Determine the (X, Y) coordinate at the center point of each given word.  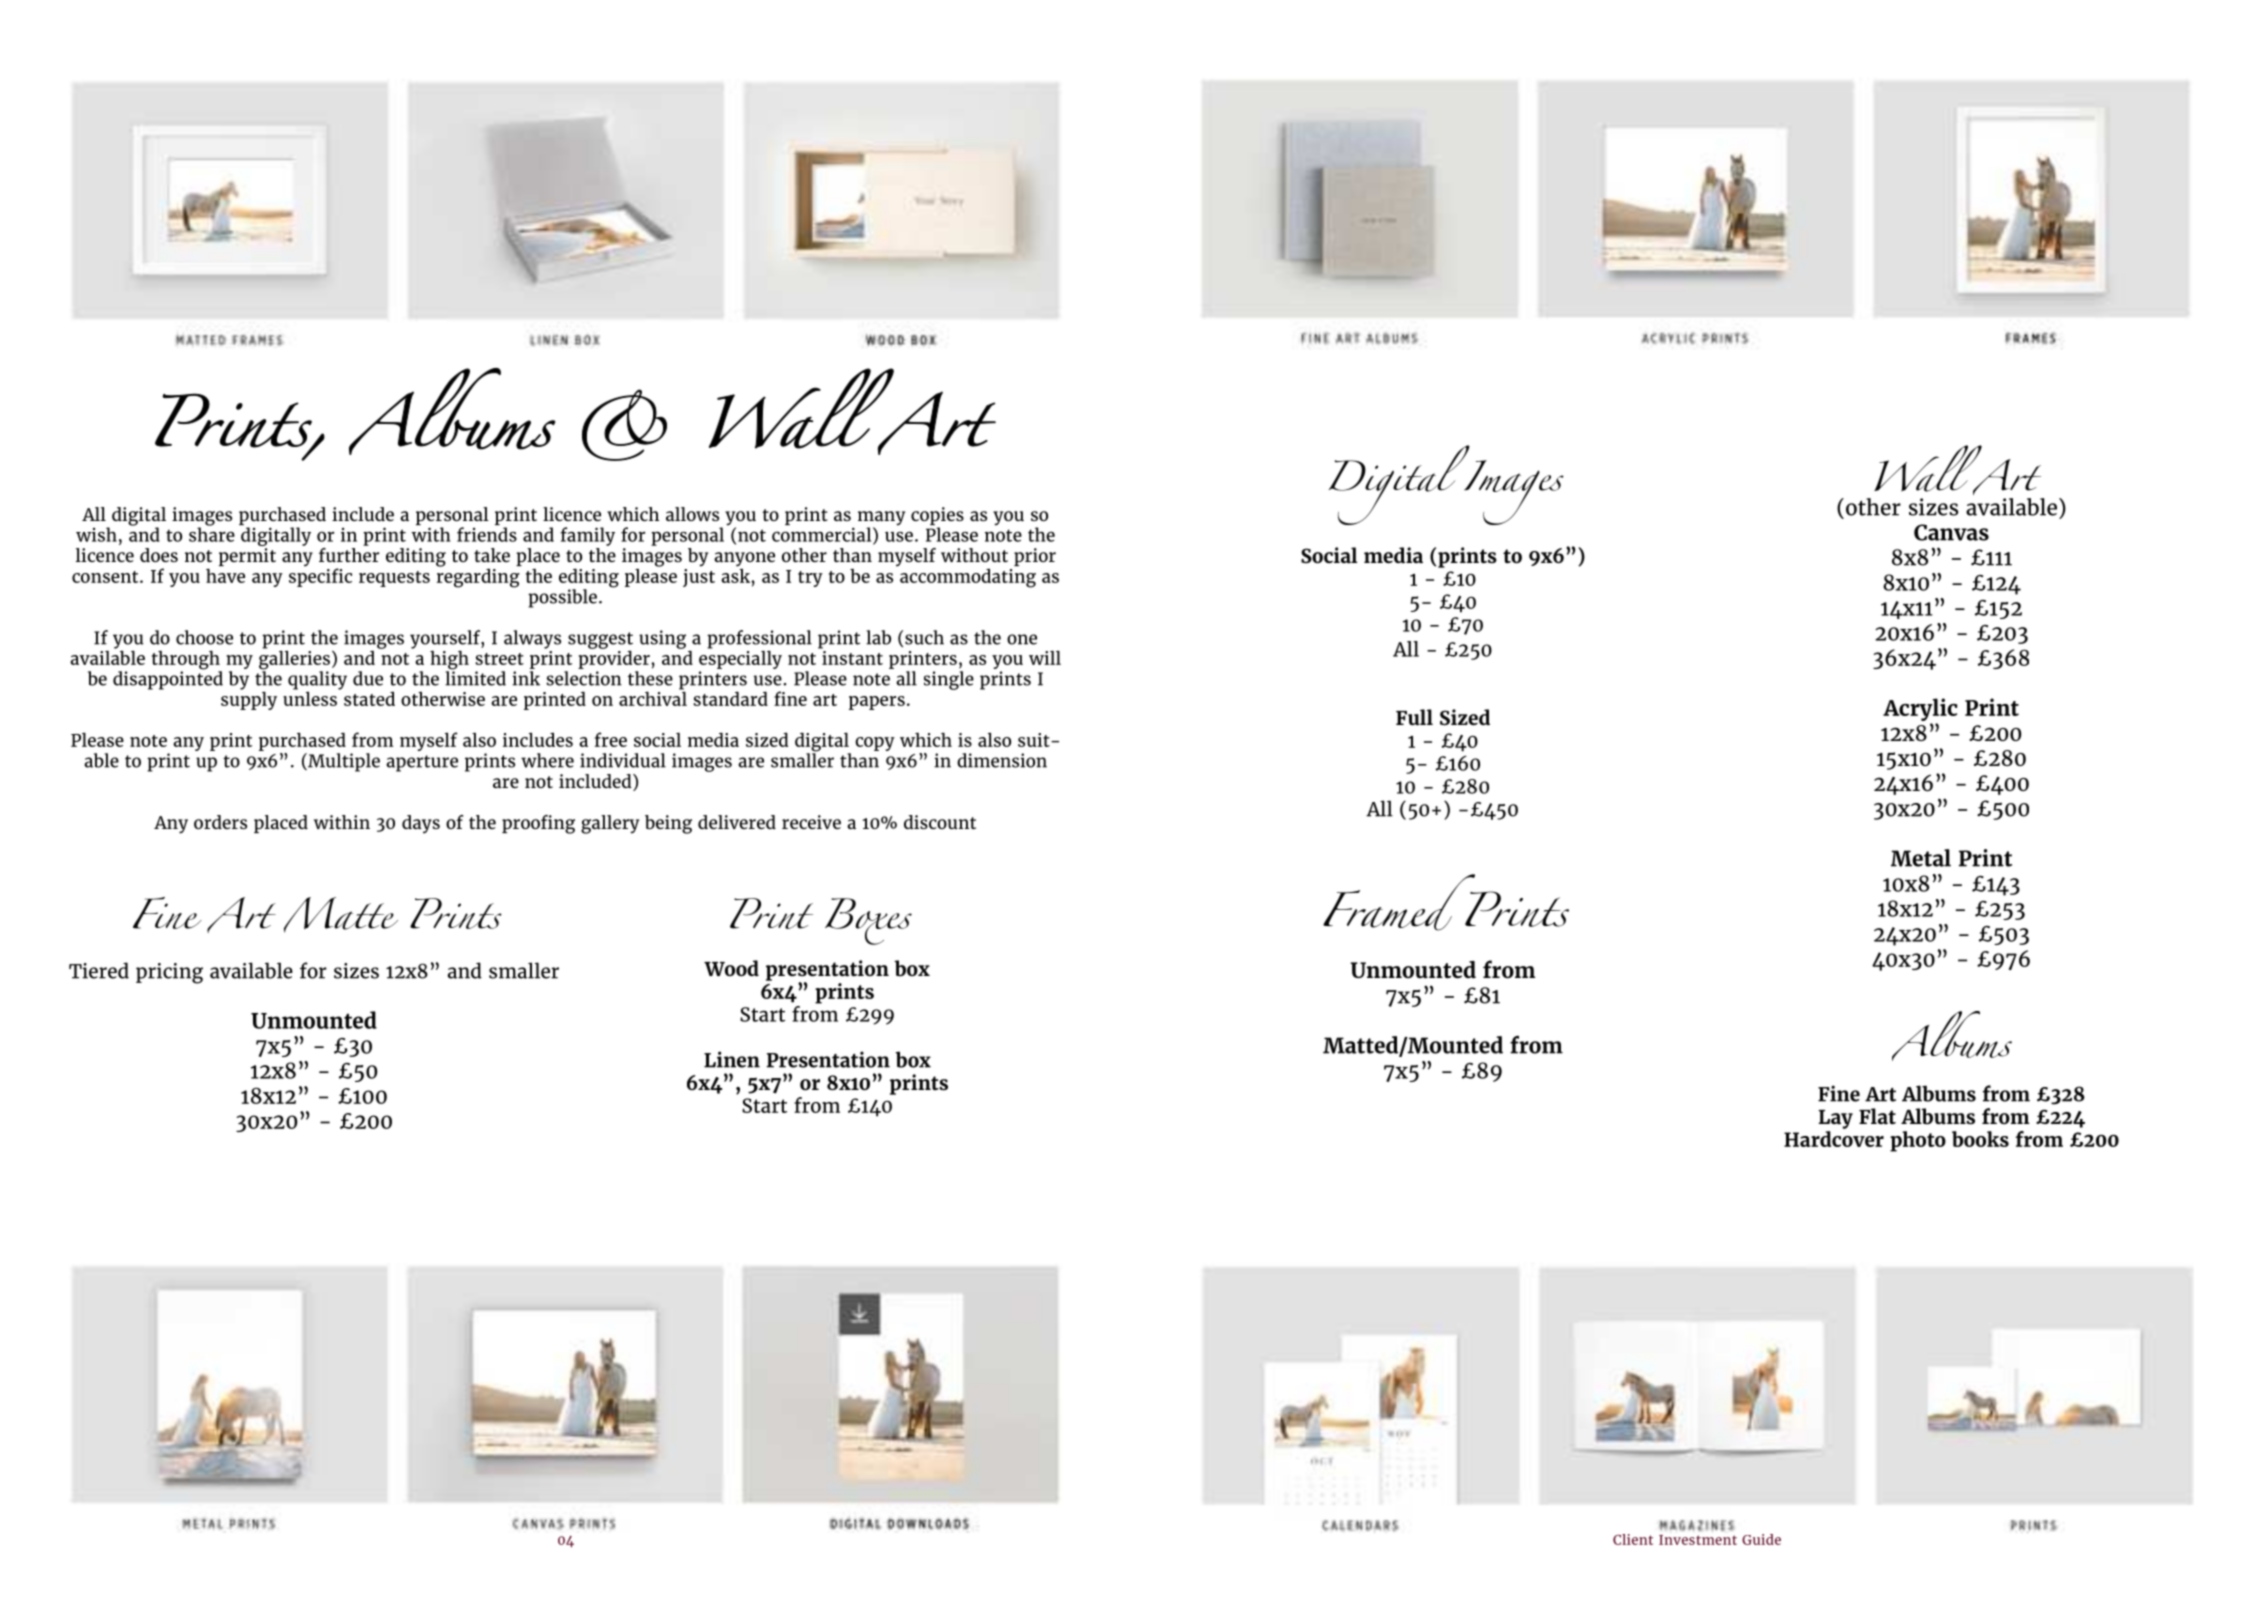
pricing (169, 973)
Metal (1921, 858)
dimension (1002, 760)
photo (1918, 1141)
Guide (1761, 1539)
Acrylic (1920, 709)
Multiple (343, 762)
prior (1035, 557)
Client (1633, 1539)
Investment (1698, 1540)
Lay (1835, 1119)
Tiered (99, 970)
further (349, 555)
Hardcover (1834, 1139)
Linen (732, 1059)
